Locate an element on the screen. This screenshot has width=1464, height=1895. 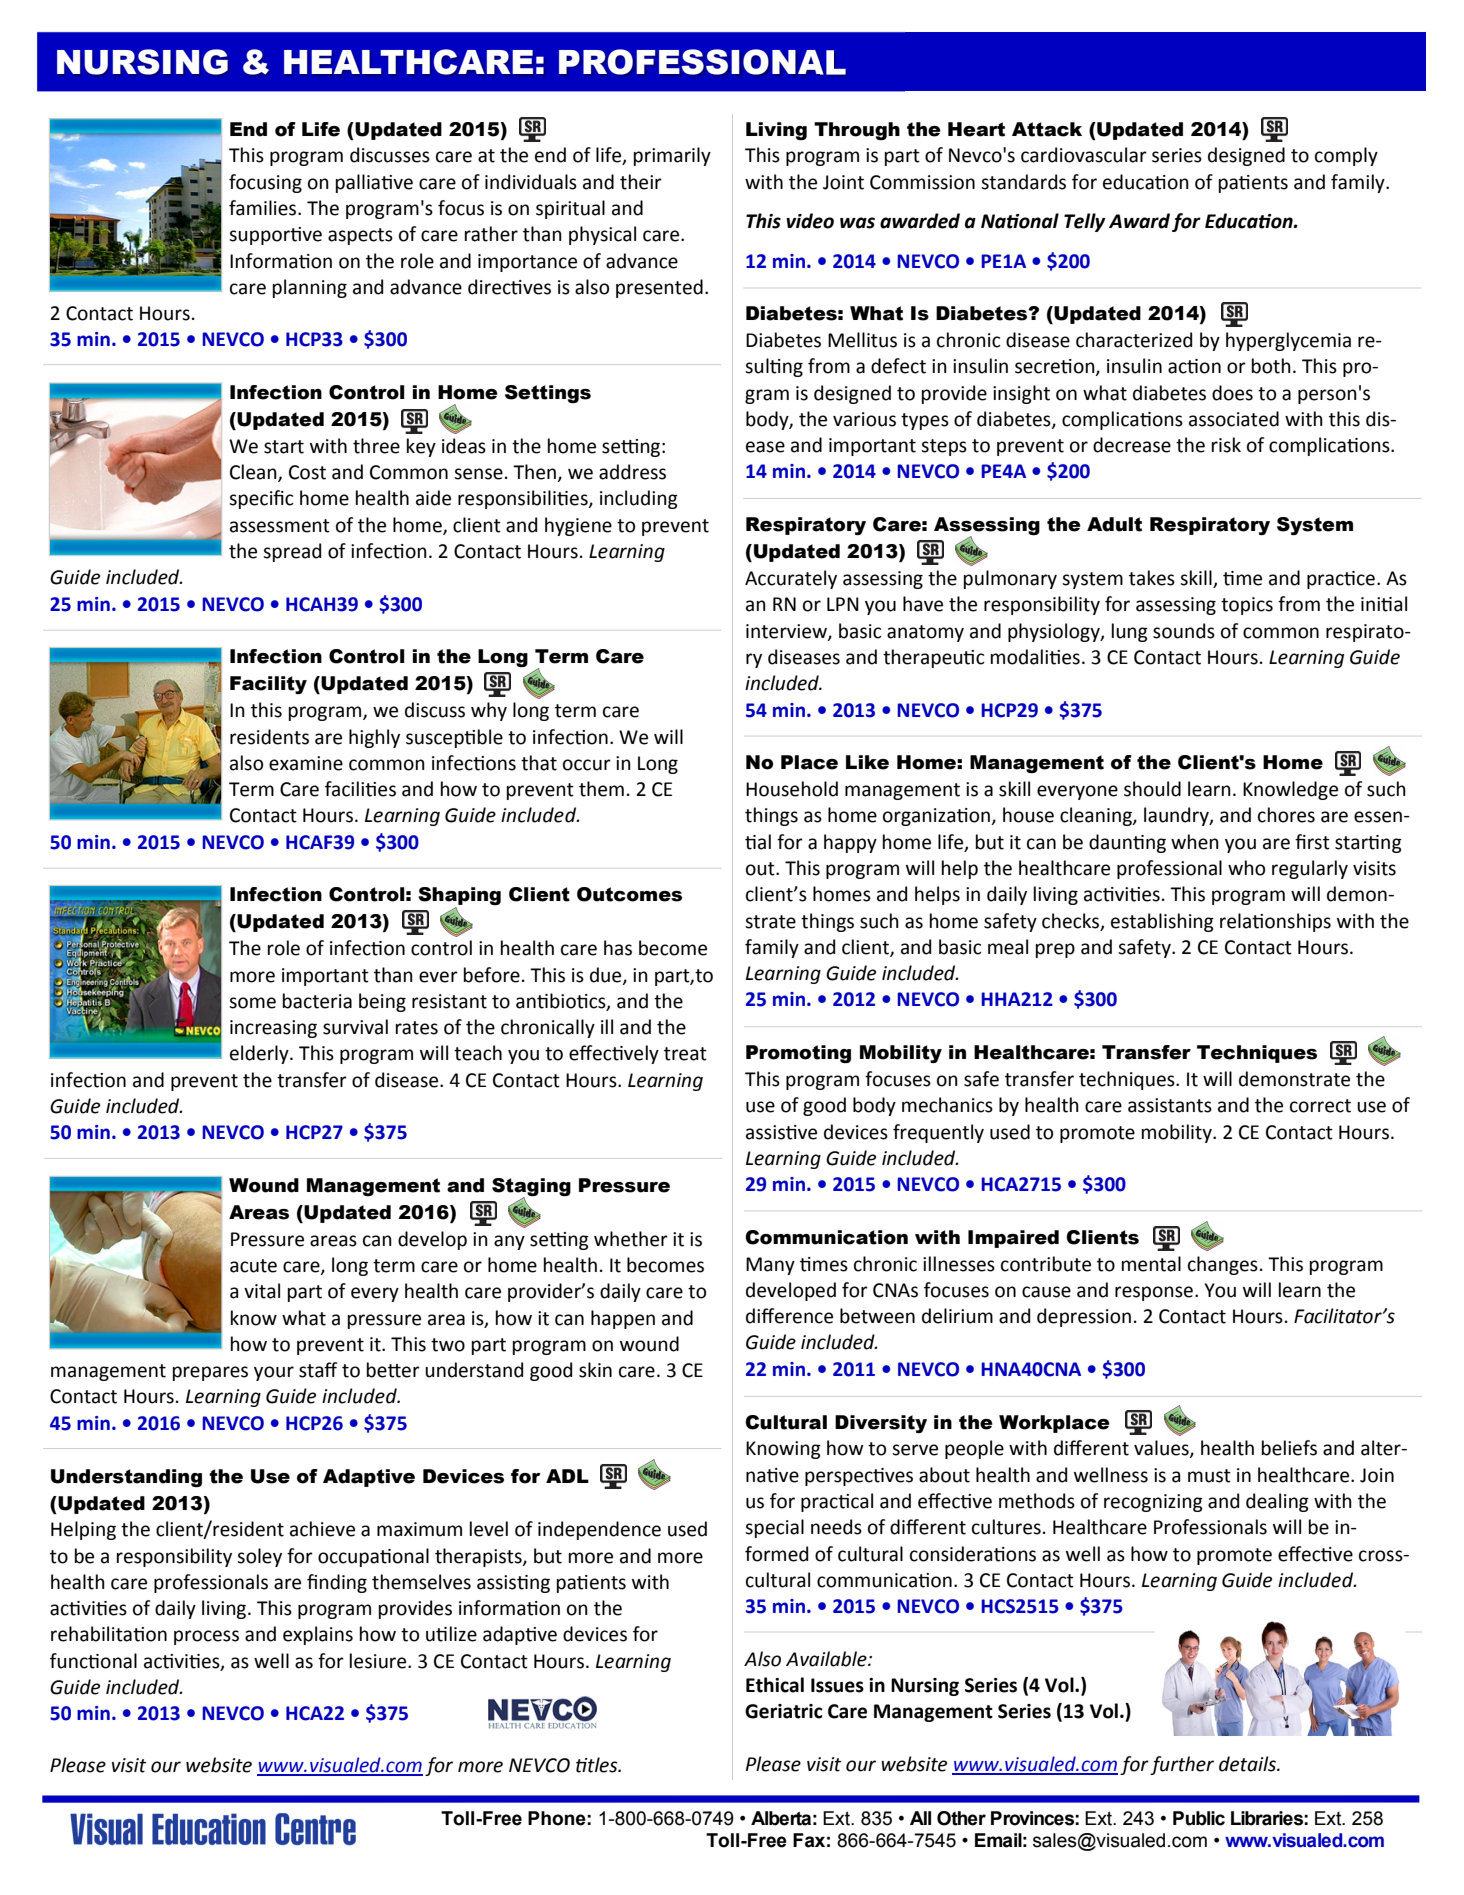
cardiovascular is located at coordinates (1084, 155).
